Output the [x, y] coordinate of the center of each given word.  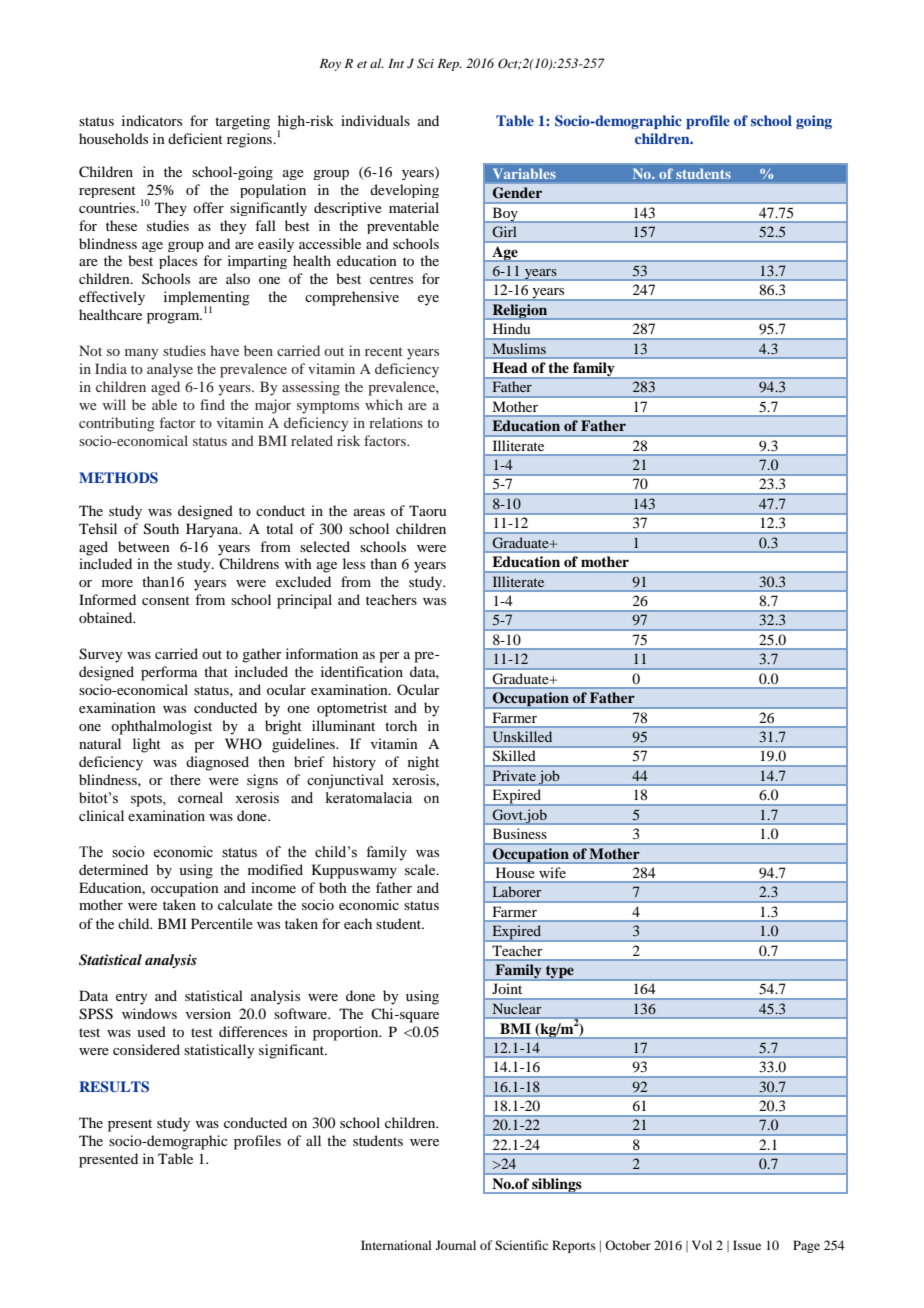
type [560, 973]
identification [362, 671]
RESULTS [114, 1087]
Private [514, 776]
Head [510, 367]
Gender [517, 192]
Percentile [222, 923]
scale [421, 869]
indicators [152, 120]
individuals [375, 120]
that [216, 671]
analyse [170, 370]
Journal [456, 1245]
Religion [520, 312]
